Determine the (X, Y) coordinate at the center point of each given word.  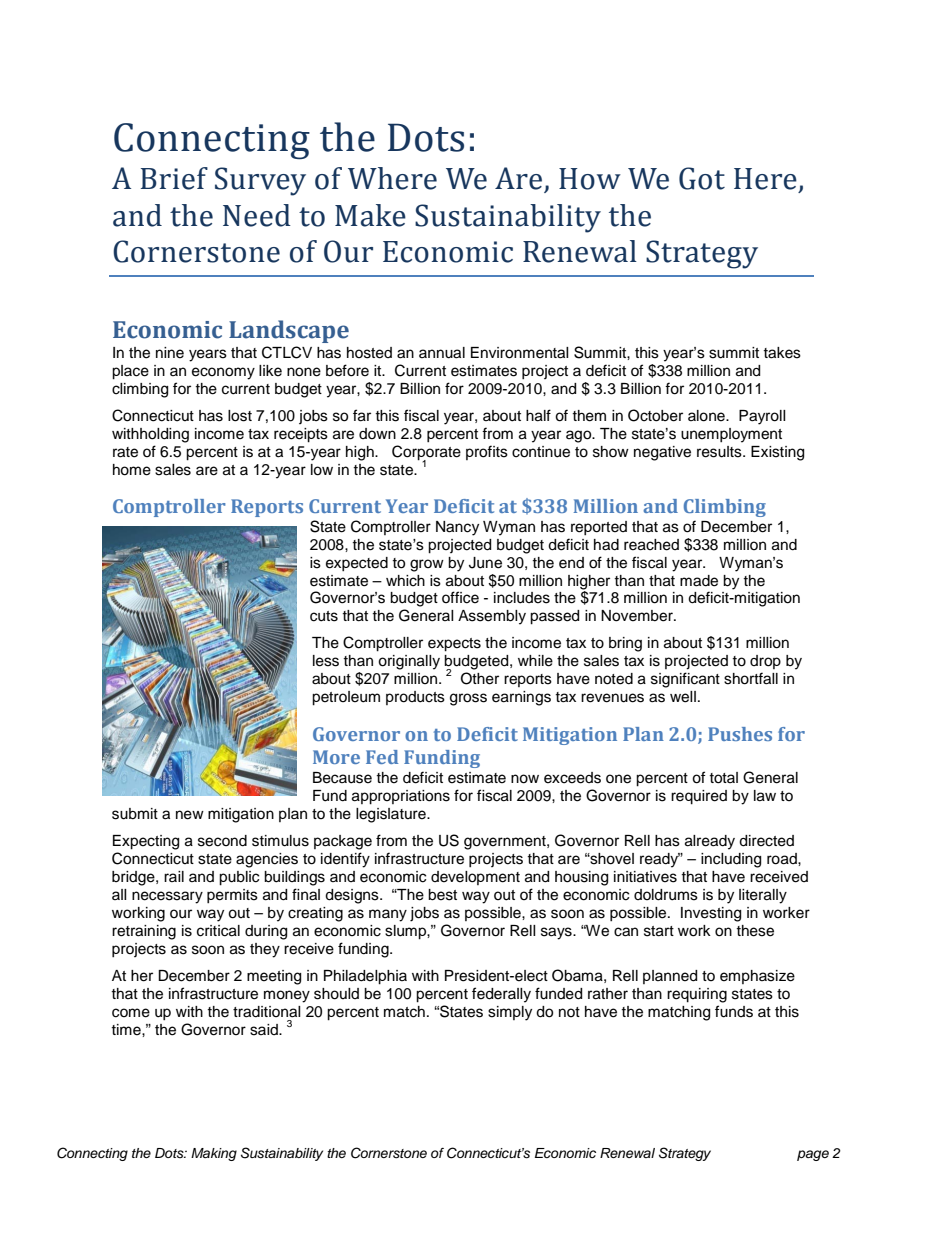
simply (510, 1013)
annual (442, 353)
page (813, 1155)
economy (223, 373)
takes (782, 353)
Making (214, 1154)
